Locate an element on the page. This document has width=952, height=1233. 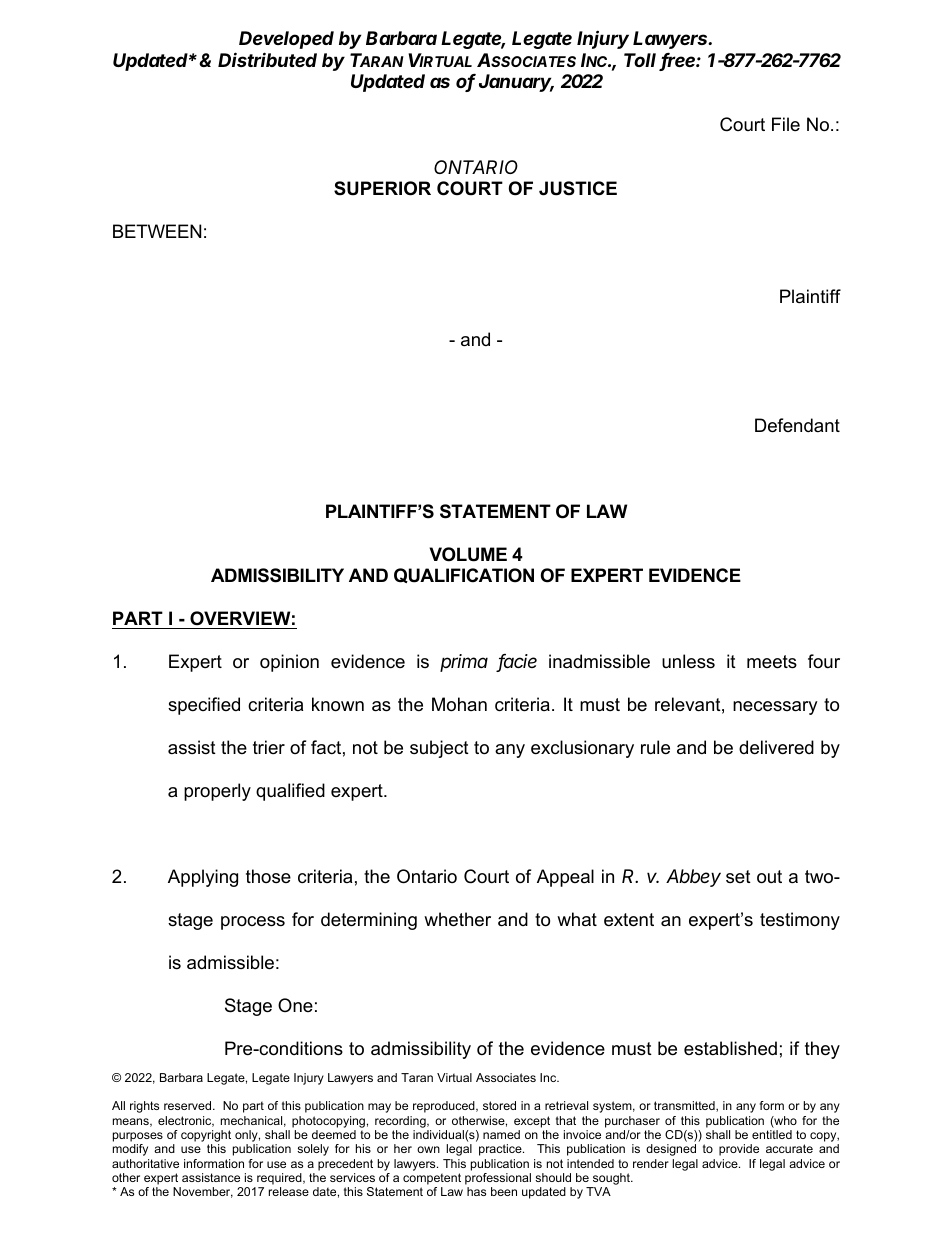
November is located at coordinates (203, 1192).
